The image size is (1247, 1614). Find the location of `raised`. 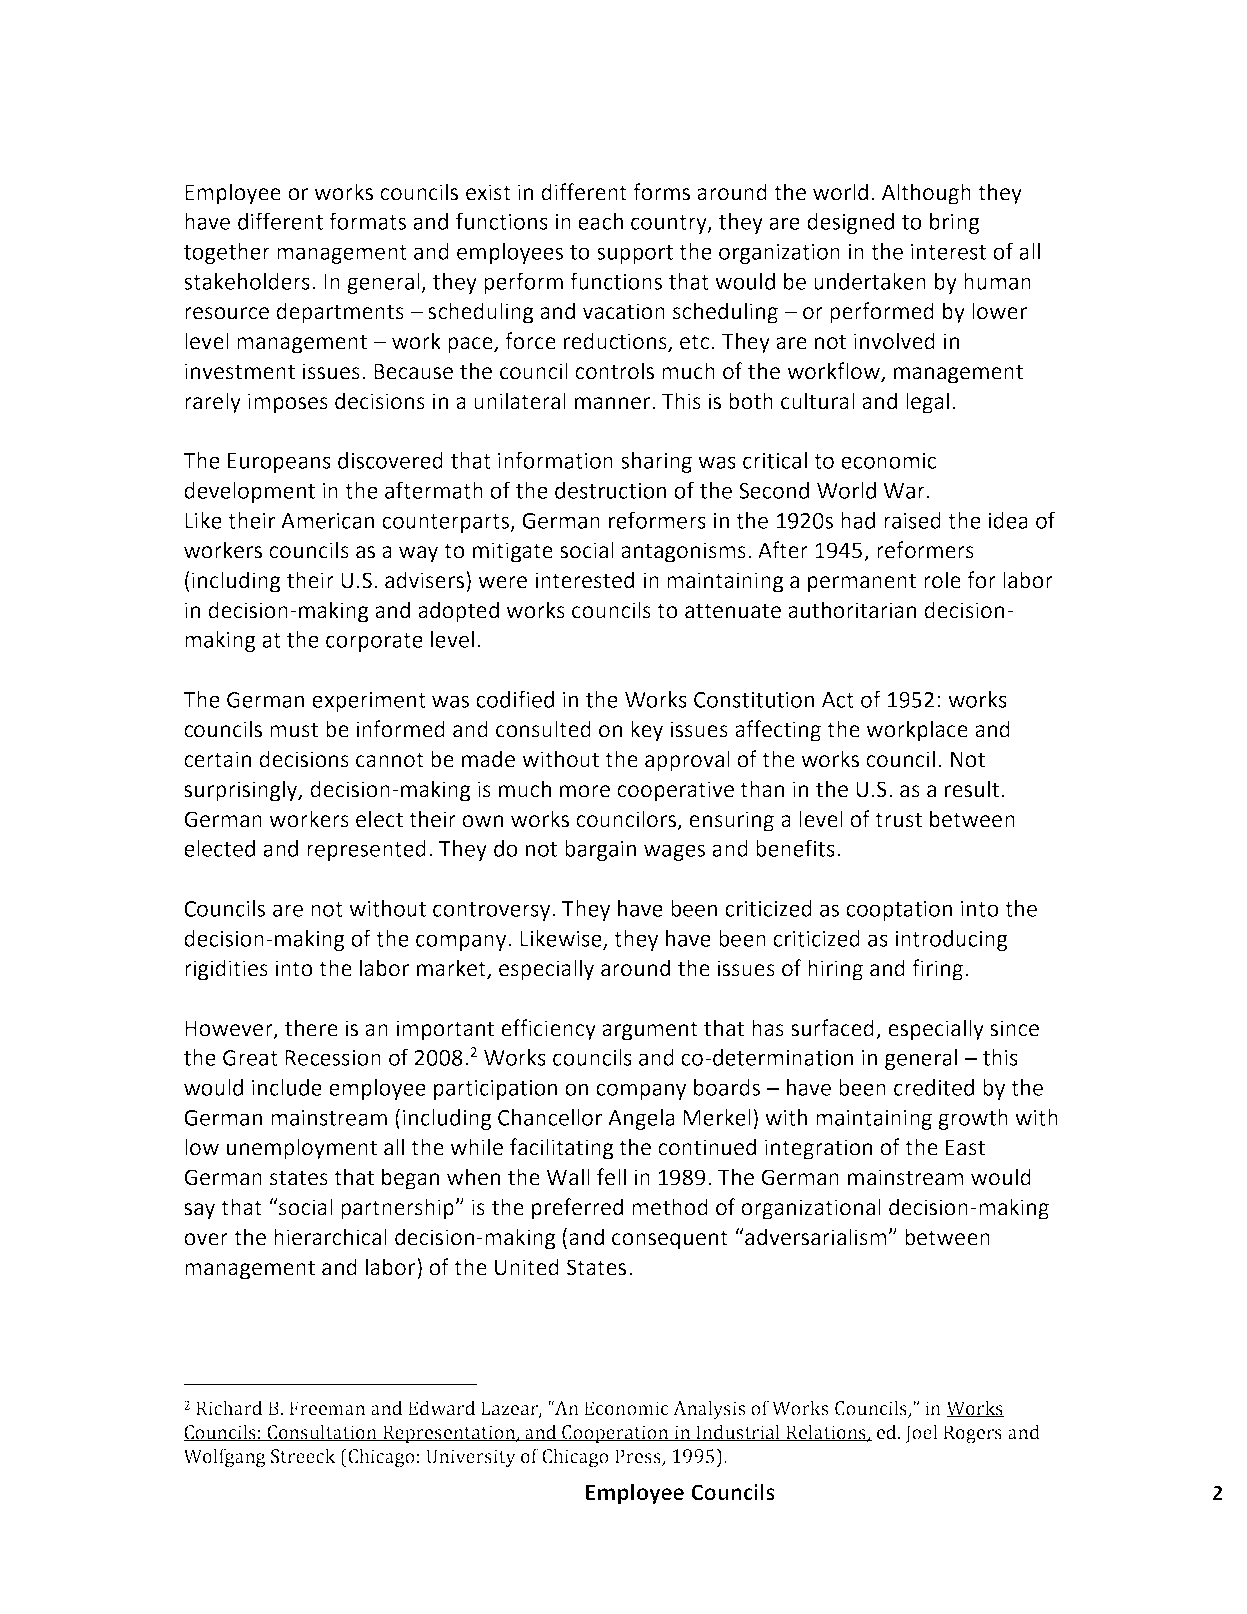

raised is located at coordinates (912, 520).
